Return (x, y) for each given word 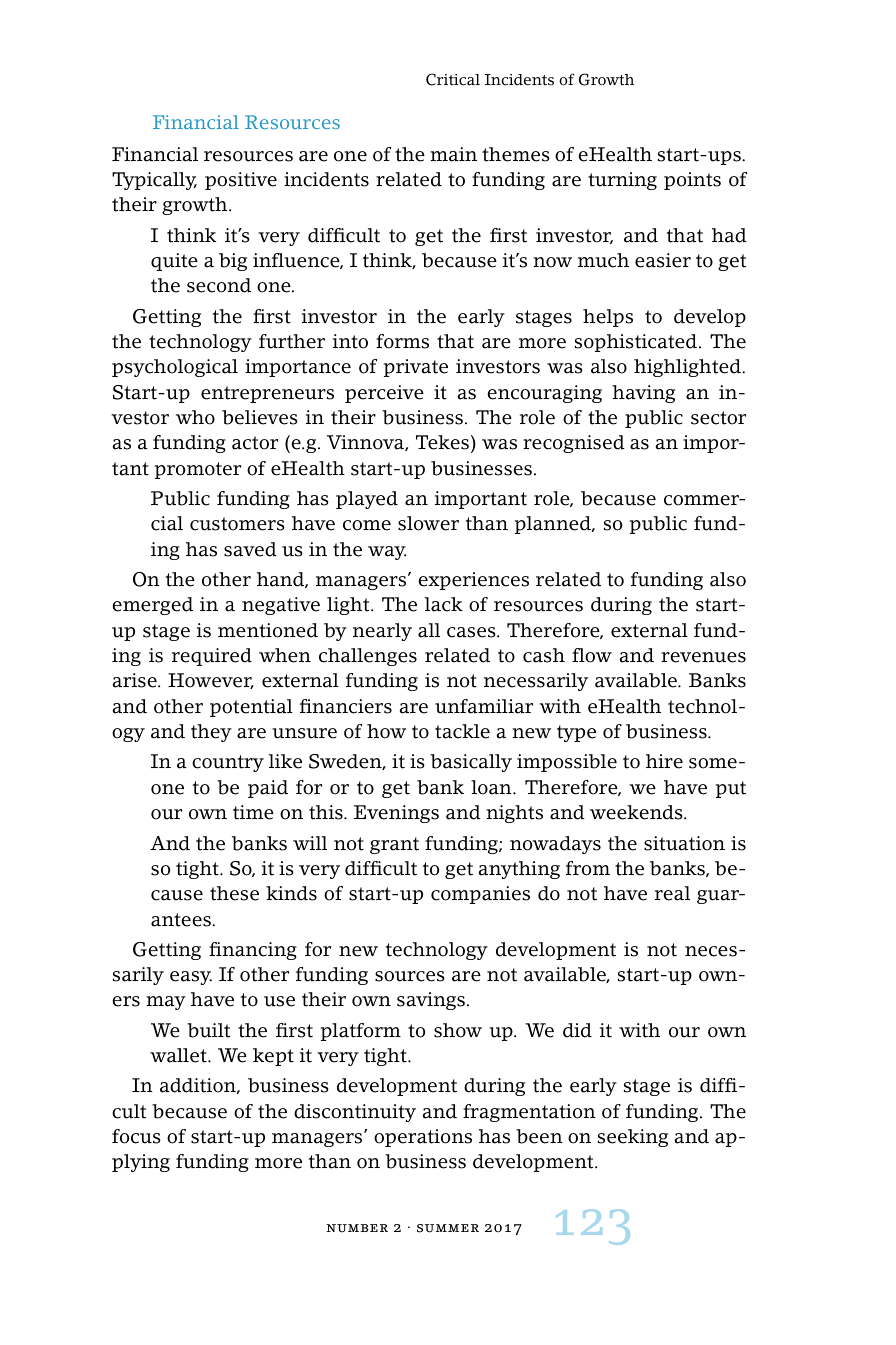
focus (136, 1136)
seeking (633, 1138)
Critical (453, 79)
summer (448, 1228)
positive (241, 181)
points (692, 181)
